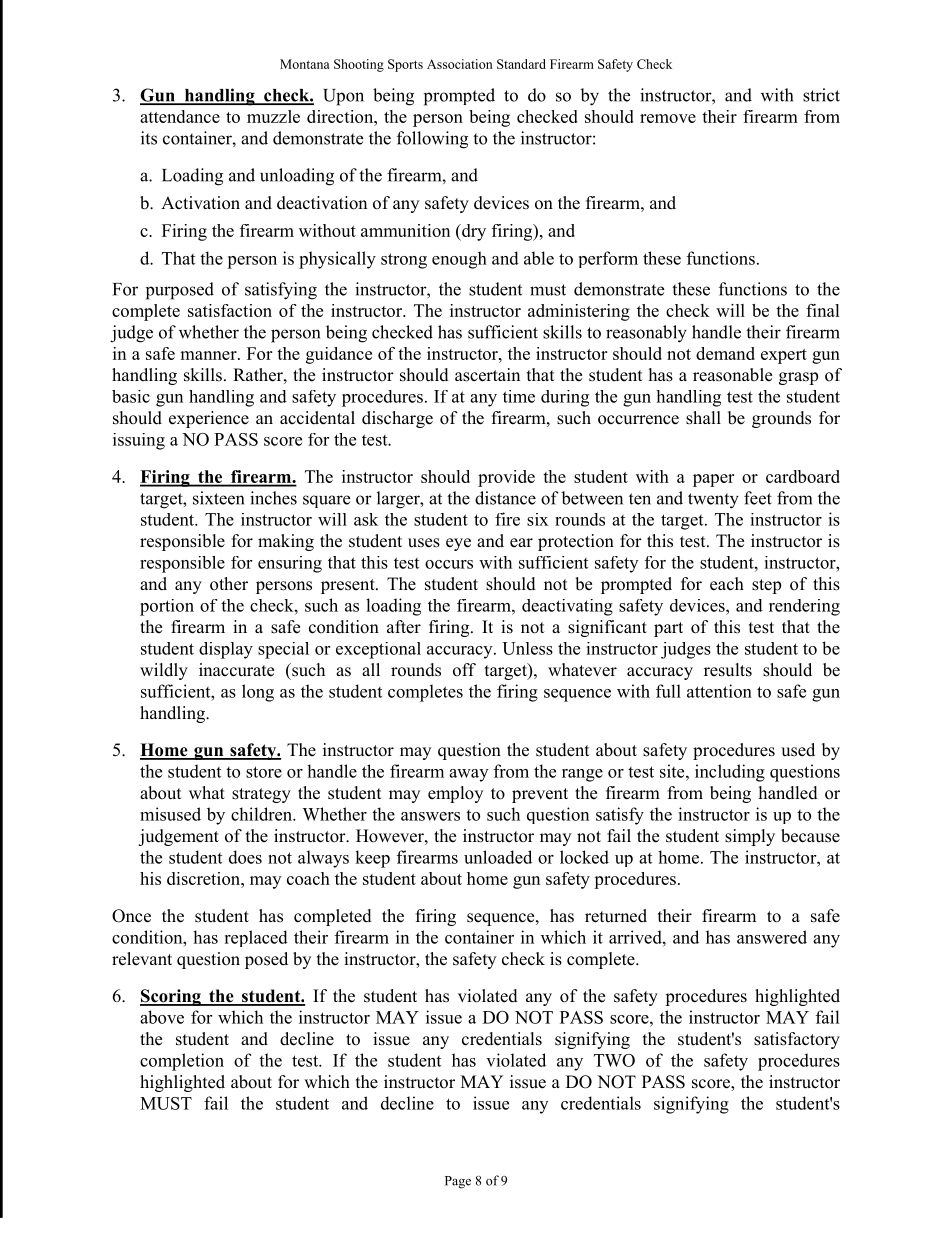 The height and width of the image is (1233, 952). Describe the element at coordinates (180, 116) in the image. I see `attendance` at that location.
